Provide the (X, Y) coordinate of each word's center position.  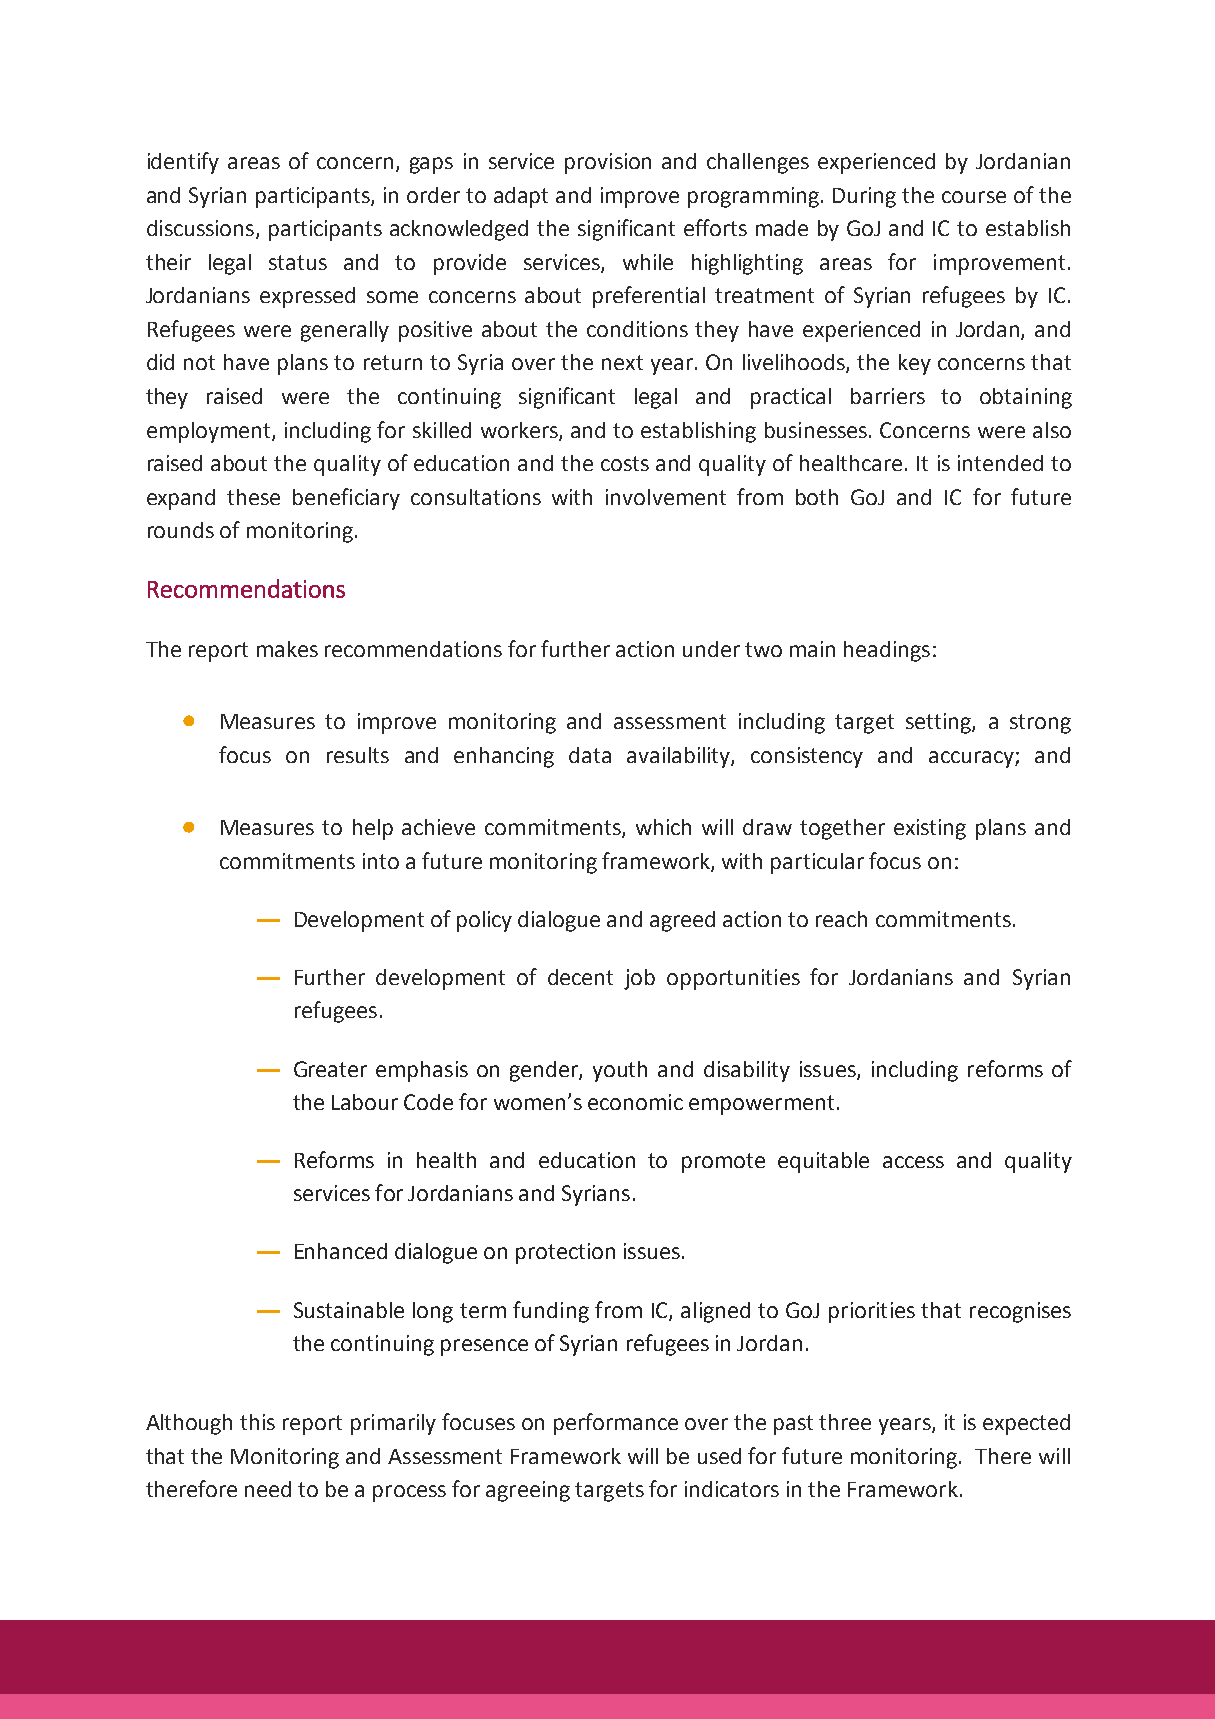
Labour (365, 1102)
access (913, 1162)
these (253, 497)
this (257, 1422)
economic (635, 1102)
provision (608, 163)
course (974, 197)
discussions (202, 229)
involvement (666, 497)
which (663, 827)
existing (930, 829)
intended (1000, 463)
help (373, 829)
